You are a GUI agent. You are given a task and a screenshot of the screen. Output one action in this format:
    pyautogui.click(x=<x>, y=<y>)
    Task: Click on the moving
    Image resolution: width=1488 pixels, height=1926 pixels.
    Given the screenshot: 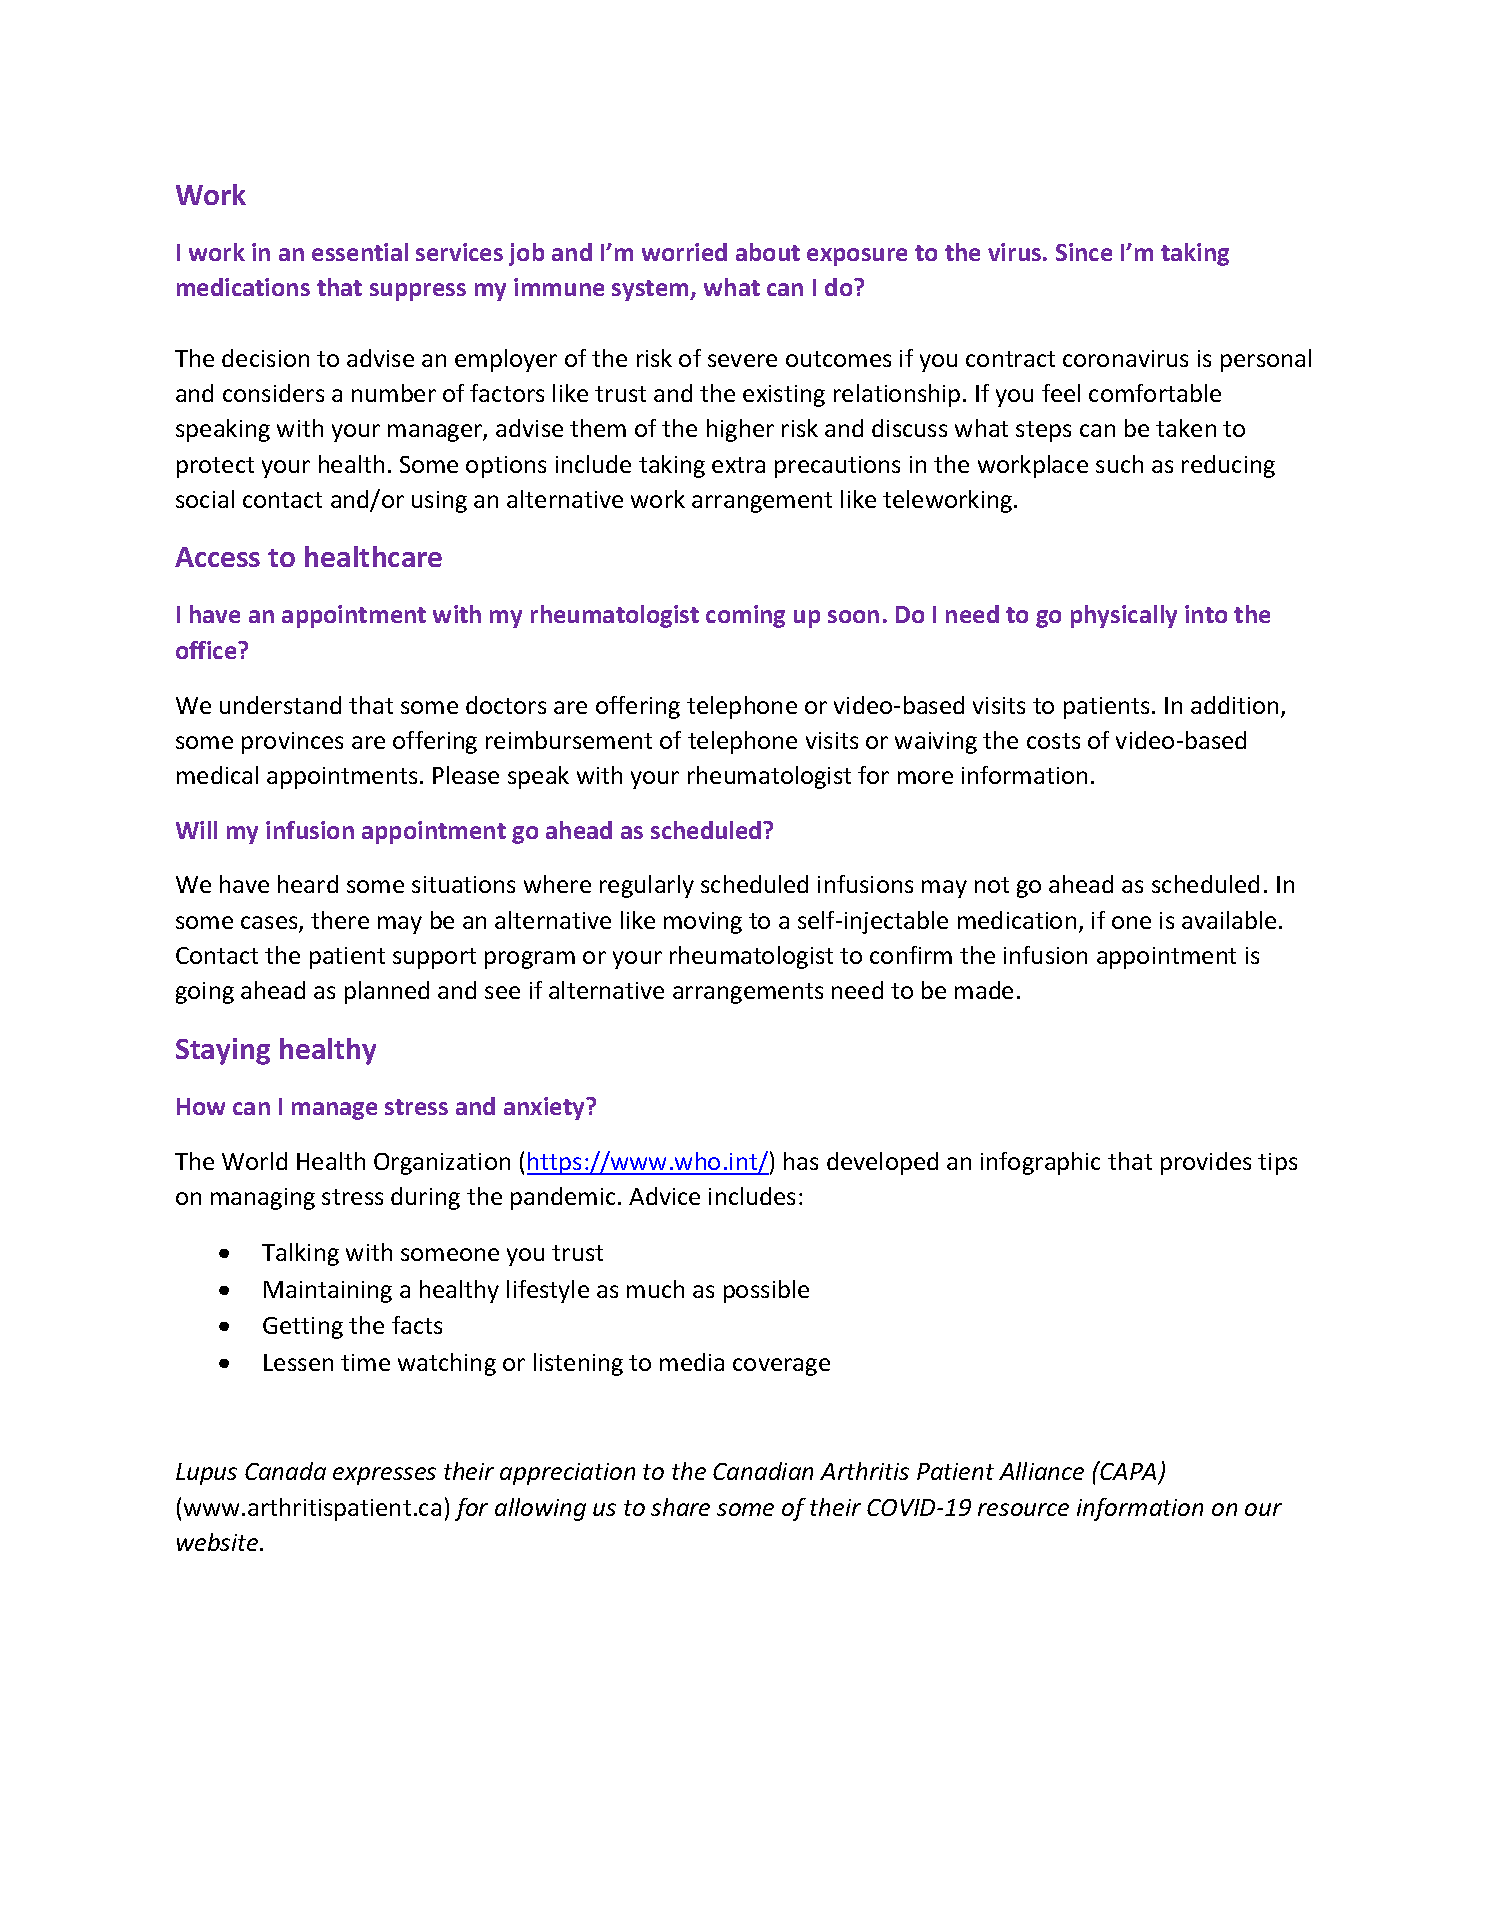 What is the action you would take?
    pyautogui.click(x=703, y=923)
